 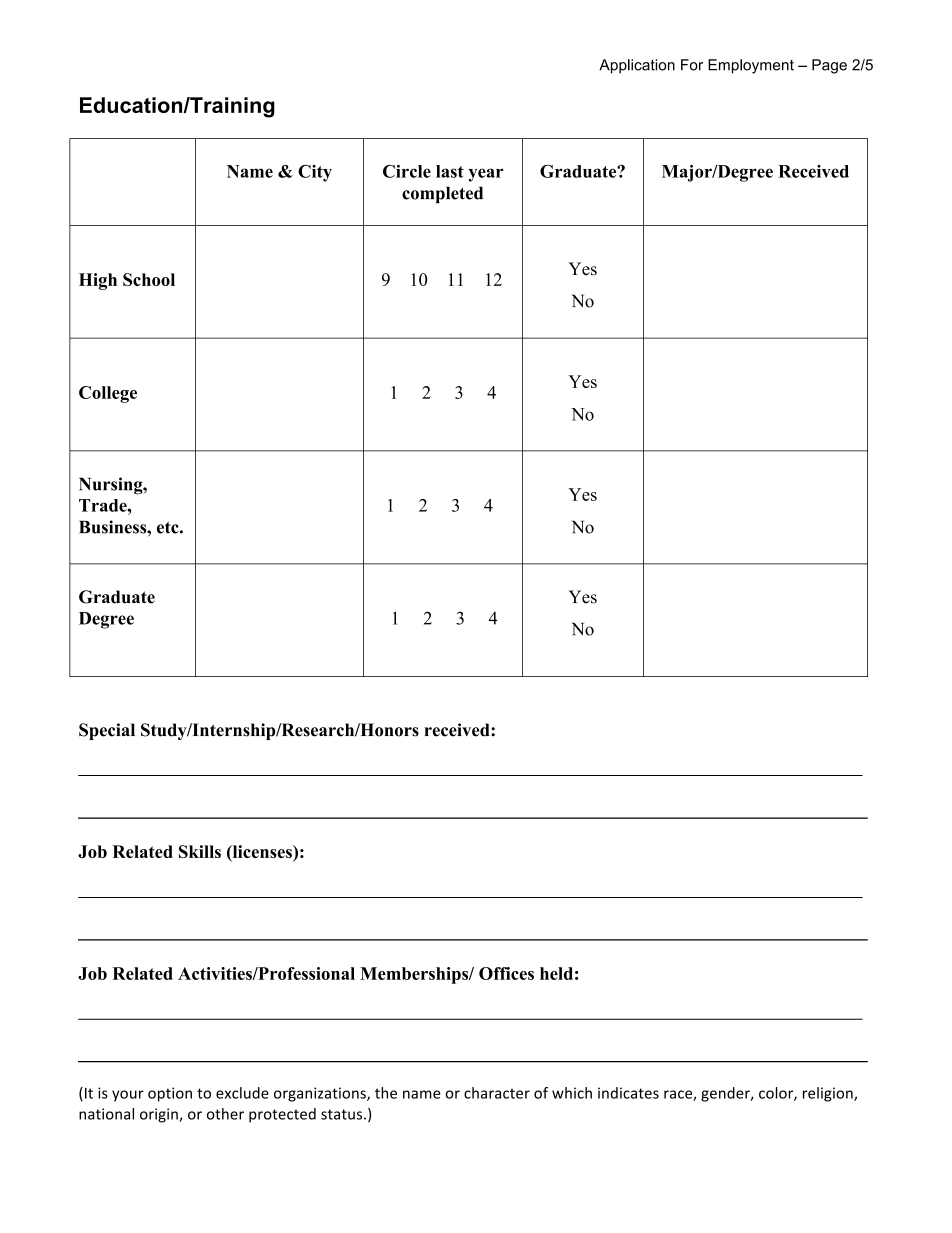 What do you see at coordinates (315, 173) in the screenshot?
I see `City` at bounding box center [315, 173].
